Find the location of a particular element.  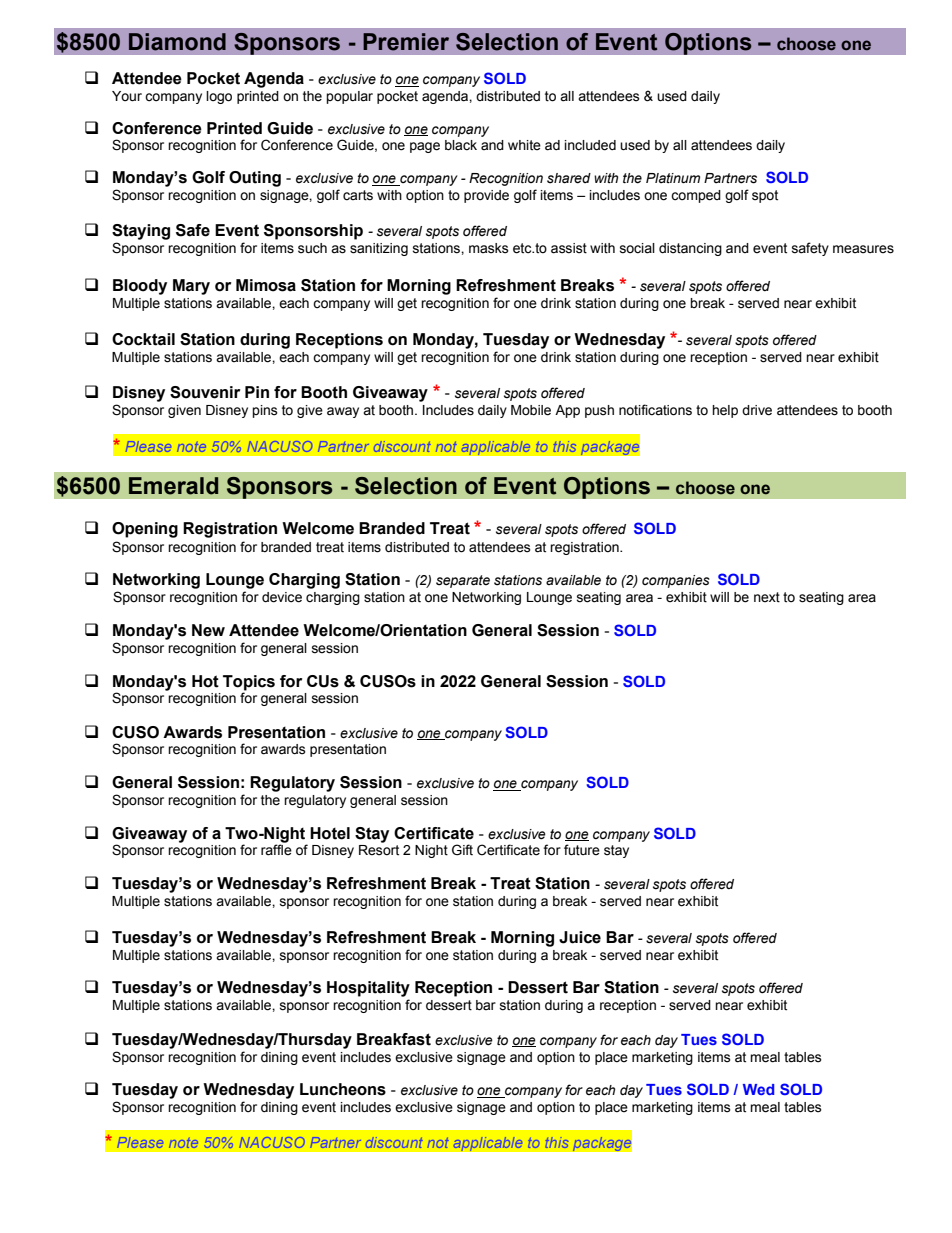

Premier is located at coordinates (406, 42).
